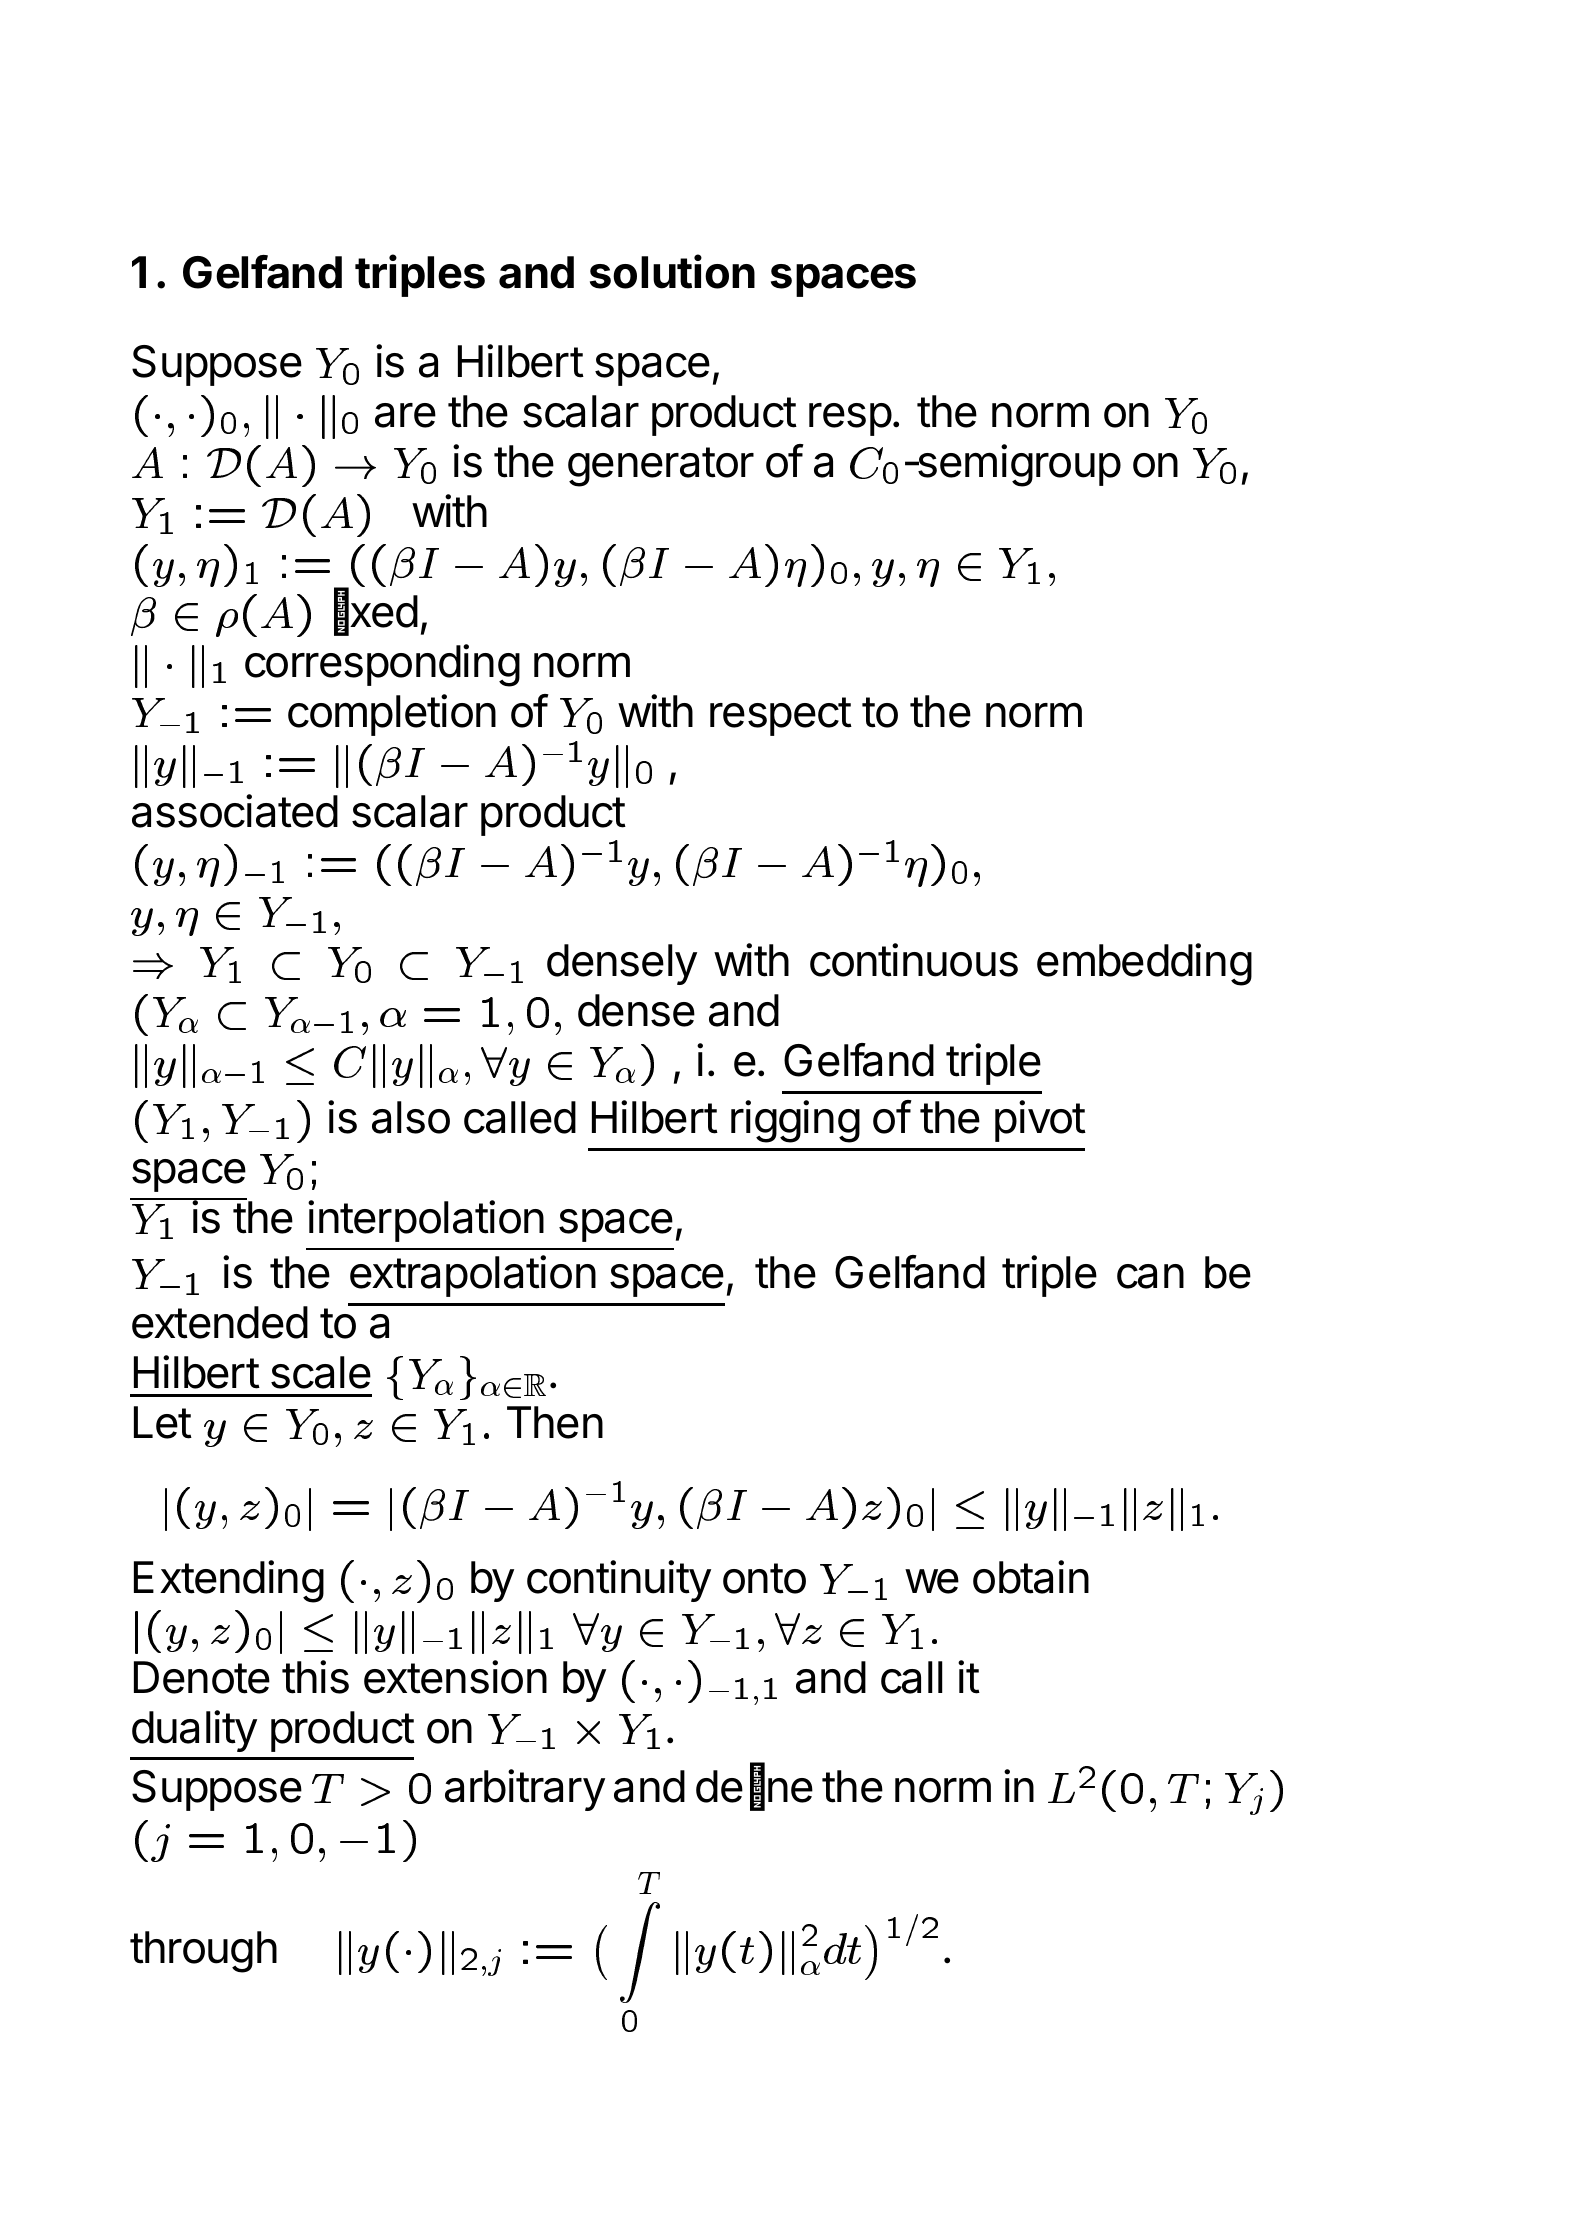 The image size is (1569, 2220). Describe the element at coordinates (672, 272) in the screenshot. I see `solution` at that location.
